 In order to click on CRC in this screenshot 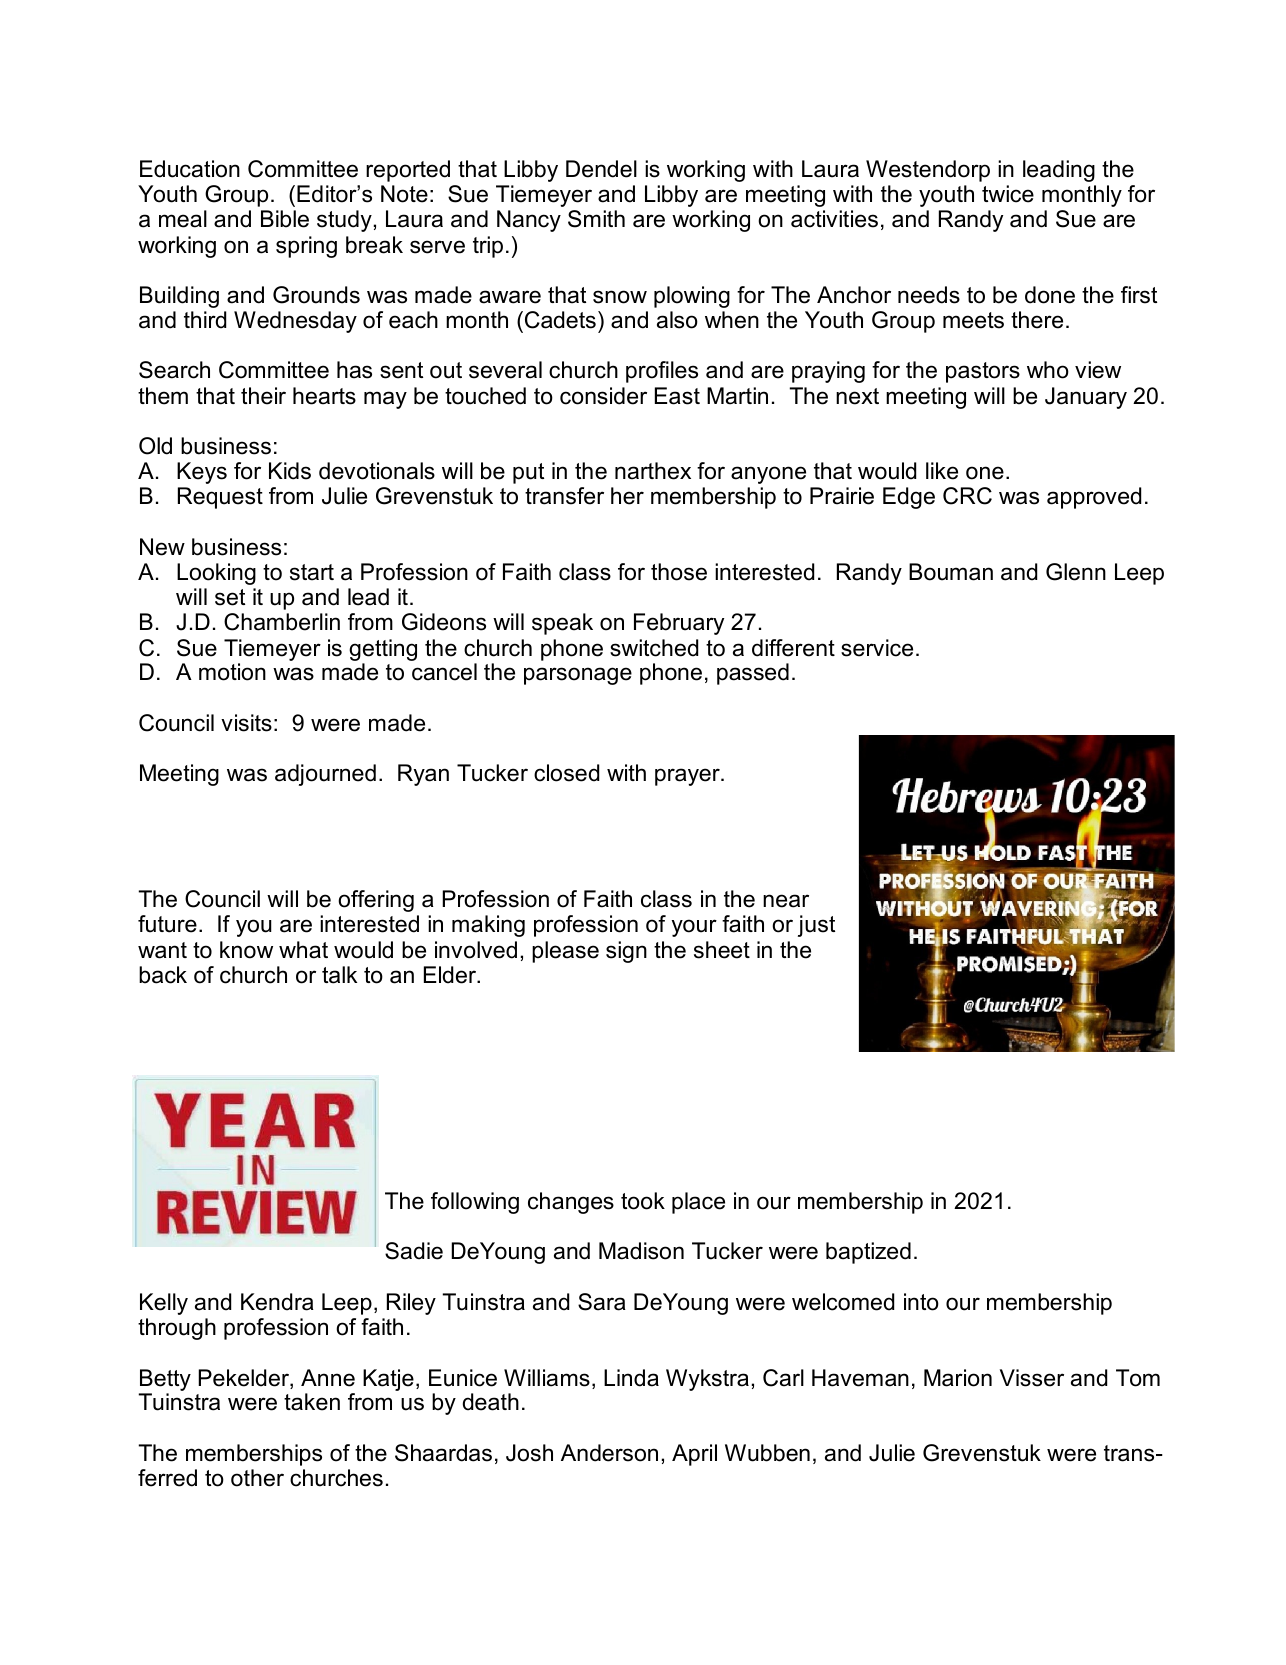, I will do `click(967, 496)`.
